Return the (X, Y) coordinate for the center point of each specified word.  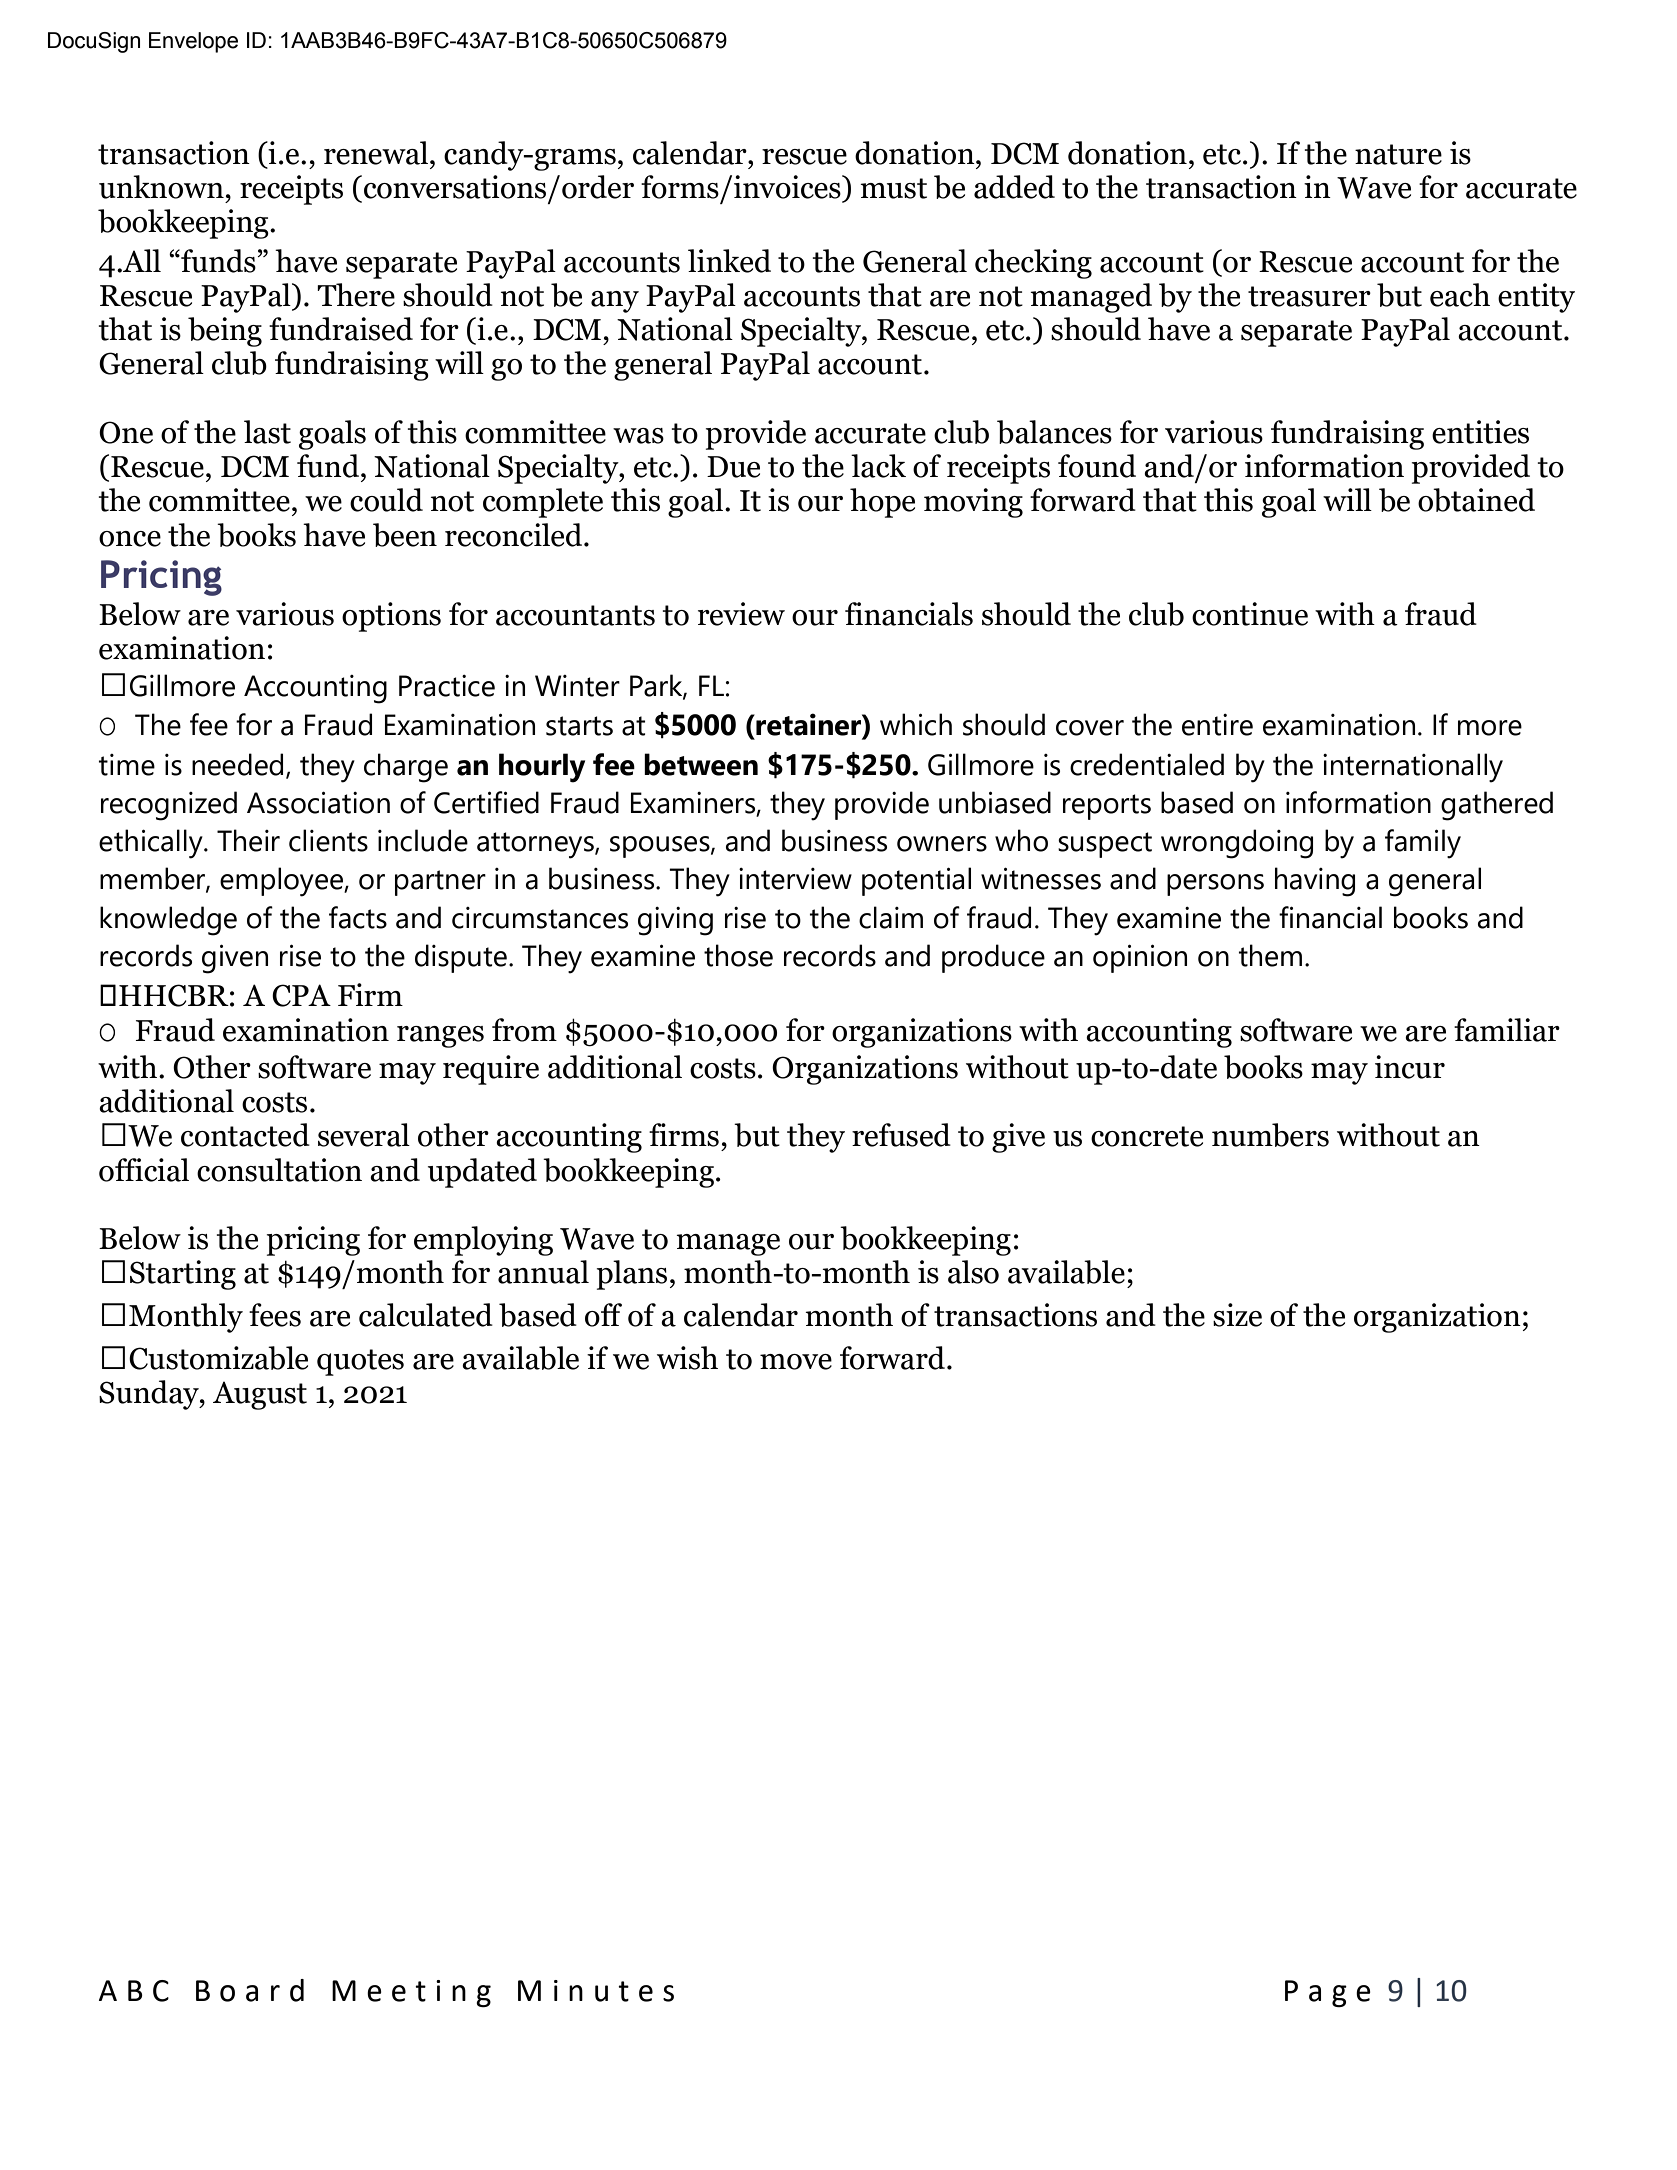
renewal (377, 153)
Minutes (596, 1991)
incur (1410, 1067)
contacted (245, 1135)
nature (1398, 154)
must (893, 188)
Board (250, 1990)
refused (901, 1135)
